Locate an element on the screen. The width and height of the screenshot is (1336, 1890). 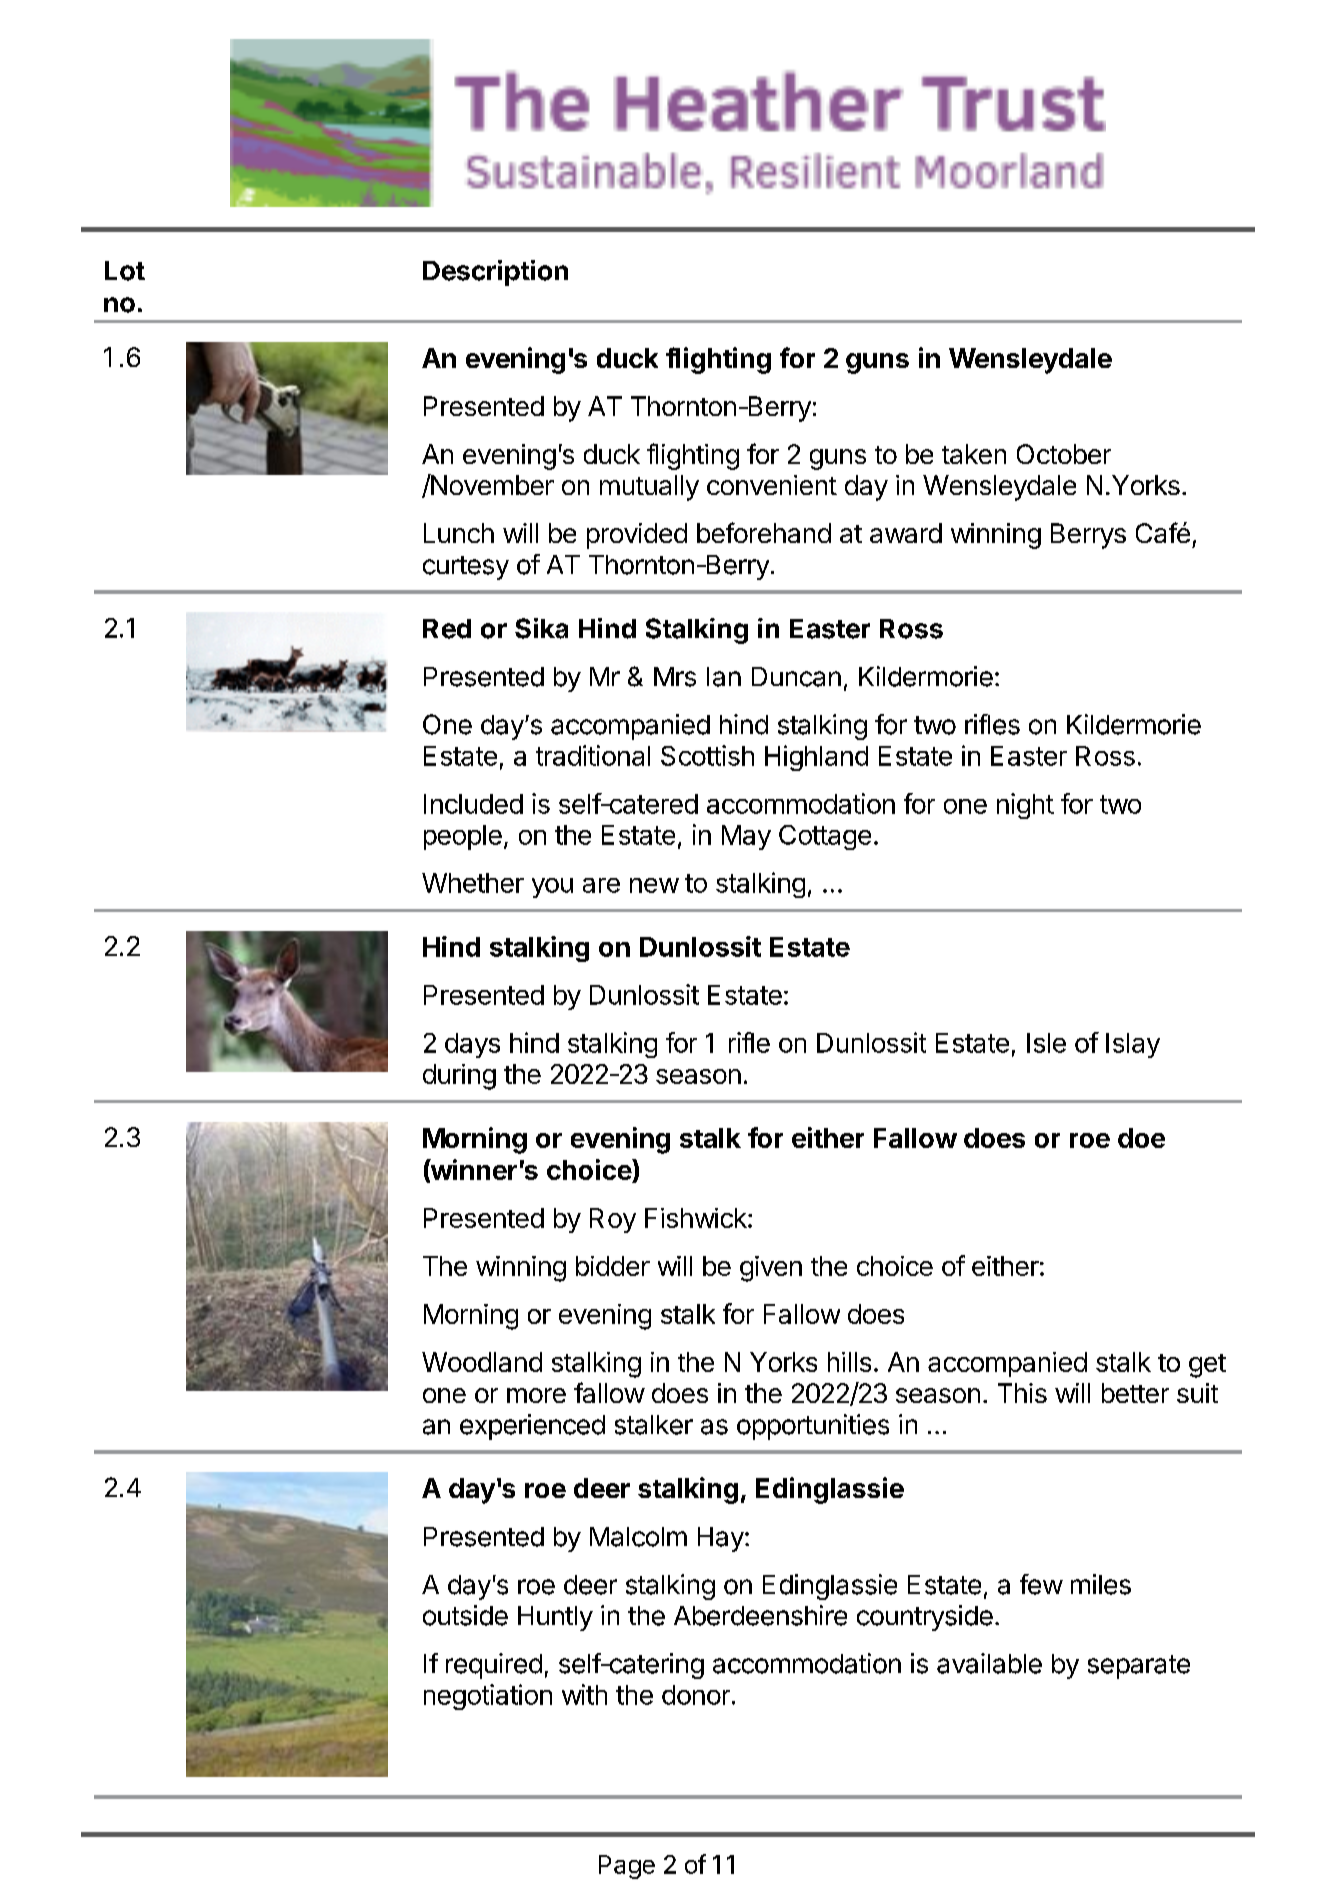
This is located at coordinates (1022, 1393).
